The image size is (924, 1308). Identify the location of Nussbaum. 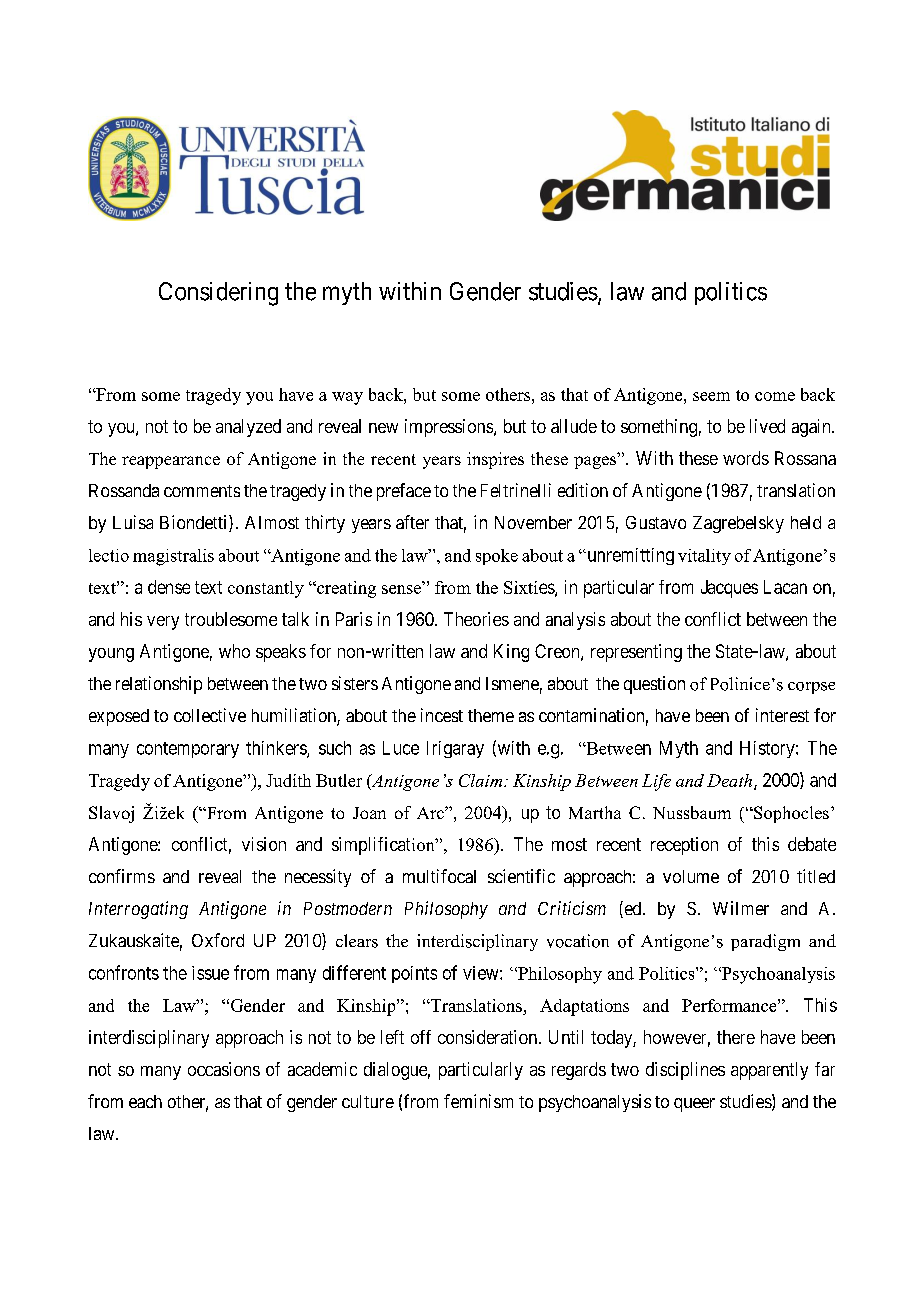
(692, 812).
